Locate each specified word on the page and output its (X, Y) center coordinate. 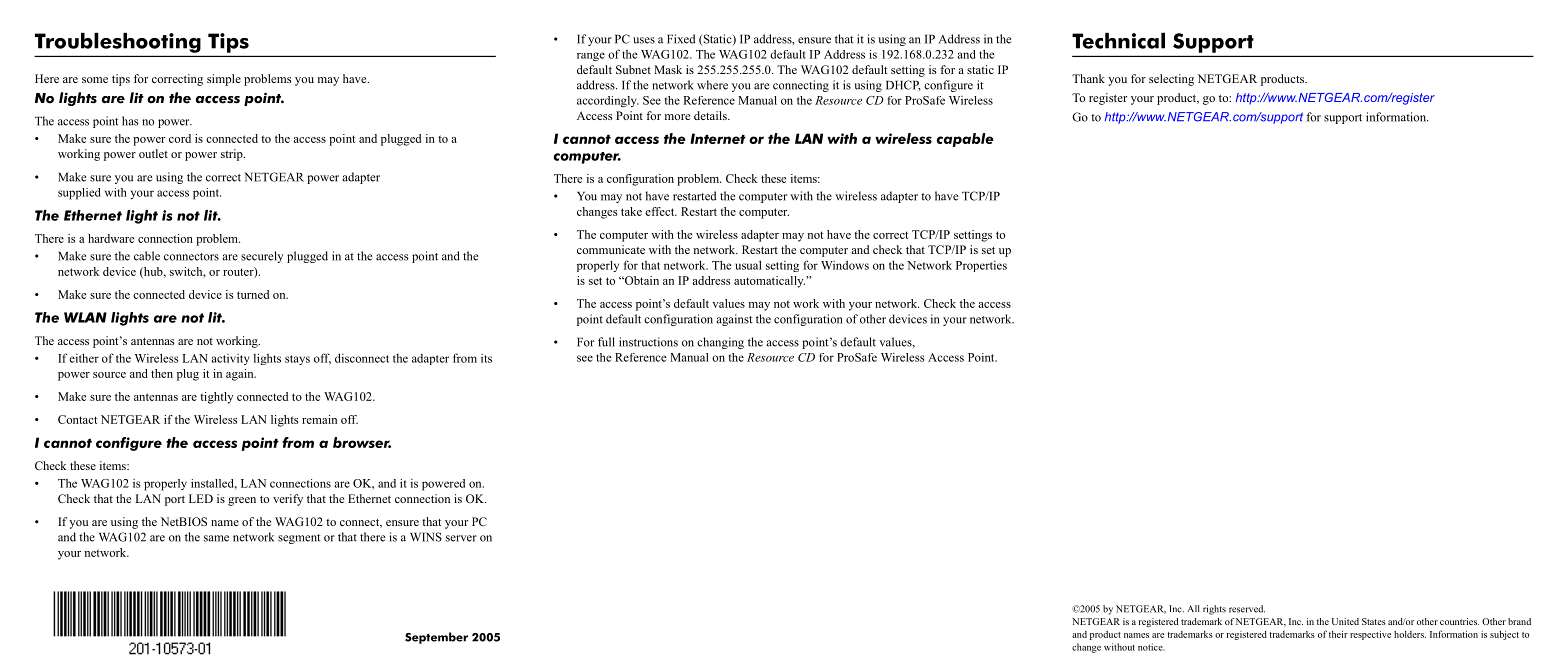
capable (965, 140)
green (242, 501)
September (436, 638)
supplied (79, 194)
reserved (1247, 609)
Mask (668, 69)
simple (224, 80)
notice (1151, 647)
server (461, 538)
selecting (1171, 80)
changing (720, 343)
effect (661, 211)
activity (230, 359)
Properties (981, 266)
